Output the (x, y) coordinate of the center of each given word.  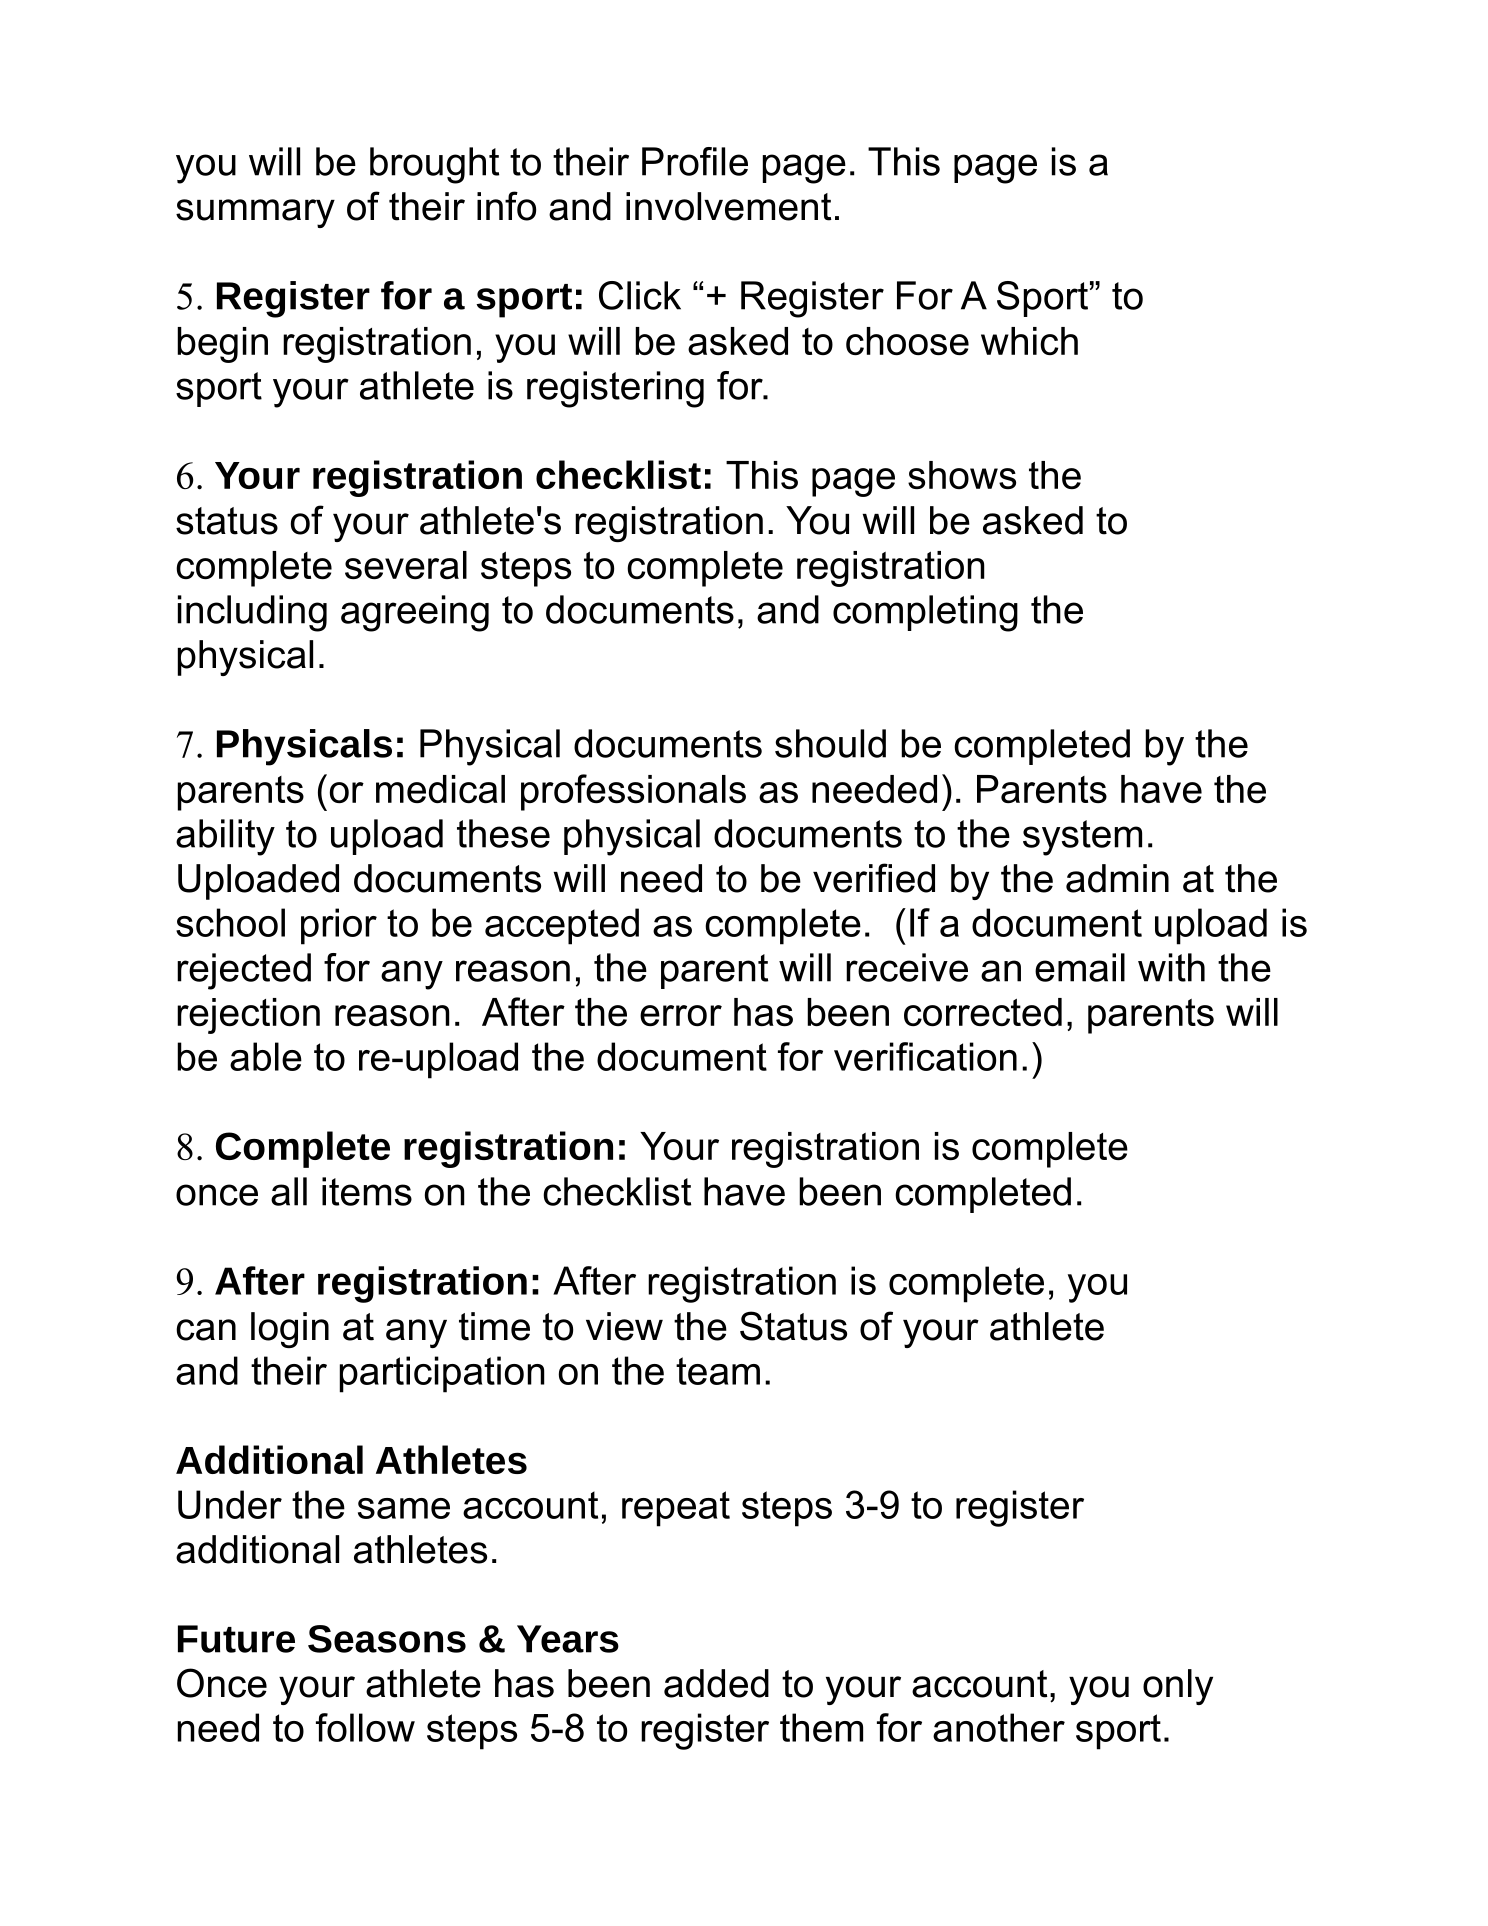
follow (365, 1727)
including (252, 613)
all (289, 1191)
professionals (633, 792)
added (716, 1683)
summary (255, 213)
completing (925, 613)
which (1029, 341)
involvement (729, 206)
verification (925, 1056)
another (999, 1727)
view (624, 1326)
